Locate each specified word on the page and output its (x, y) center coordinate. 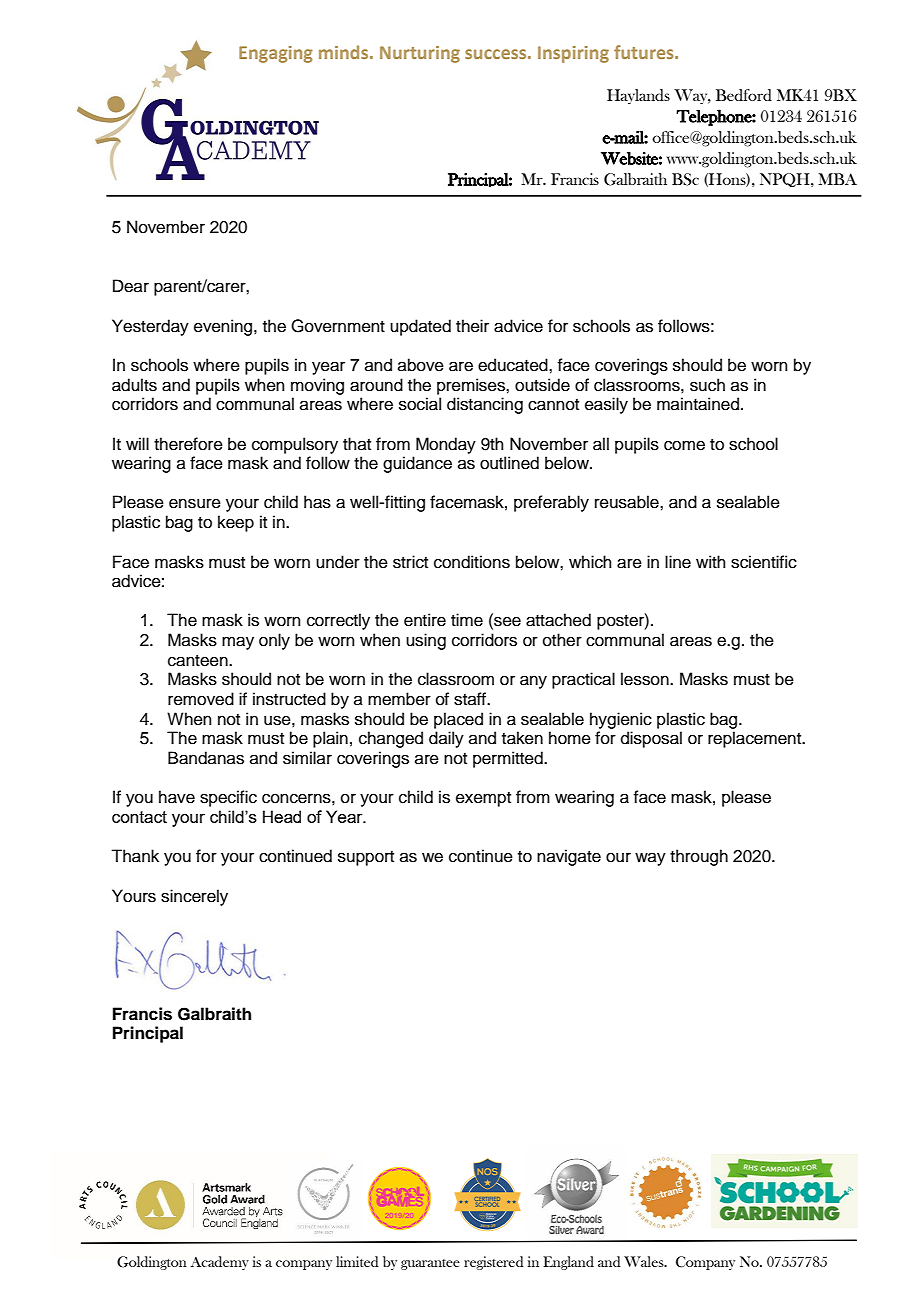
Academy (220, 1263)
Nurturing (420, 54)
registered (494, 1263)
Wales (645, 1261)
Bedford (744, 95)
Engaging (276, 54)
